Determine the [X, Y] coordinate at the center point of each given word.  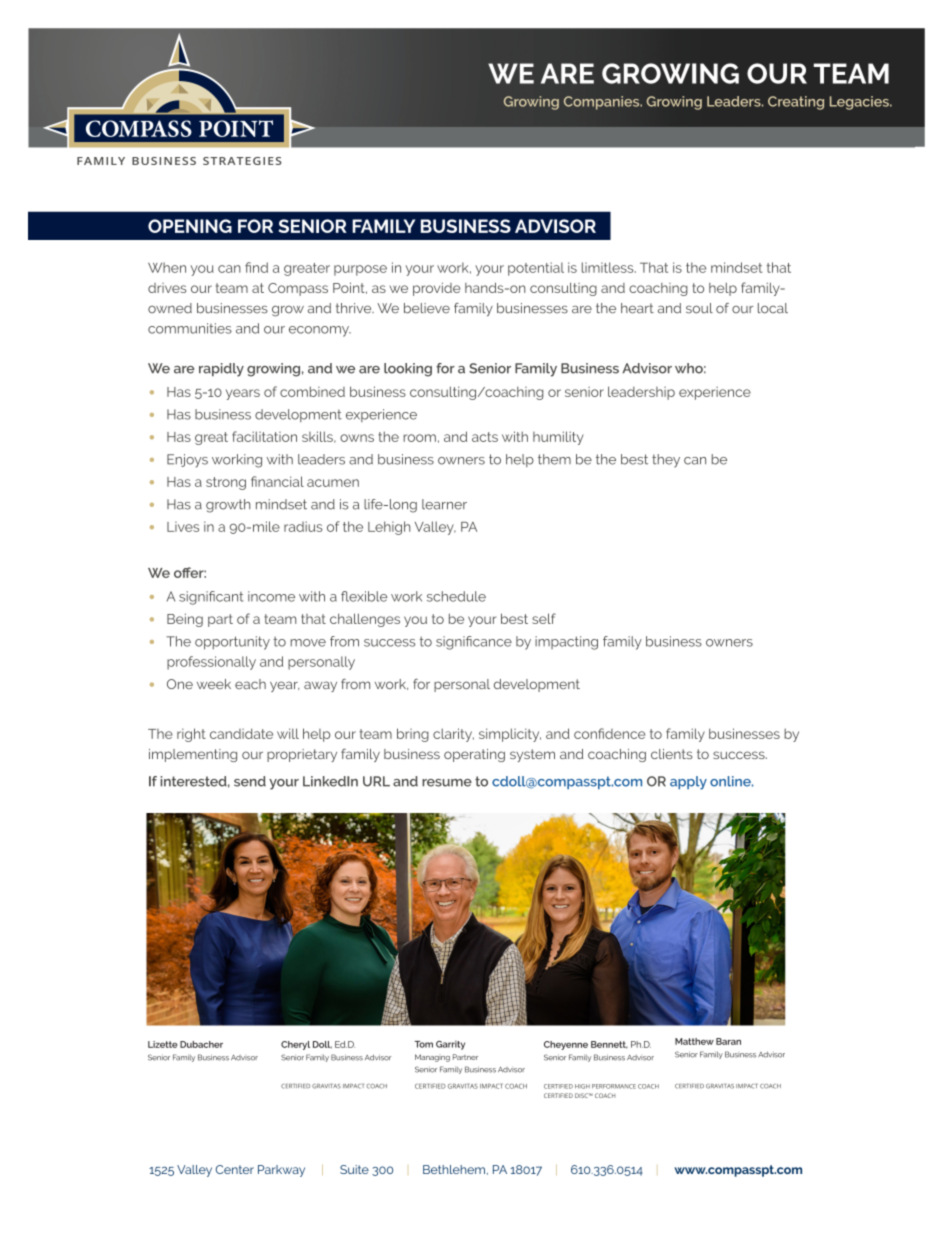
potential [536, 269]
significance [474, 643]
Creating [796, 103]
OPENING [190, 226]
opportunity [232, 643]
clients [672, 754]
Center [235, 1169]
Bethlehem [454, 1169]
